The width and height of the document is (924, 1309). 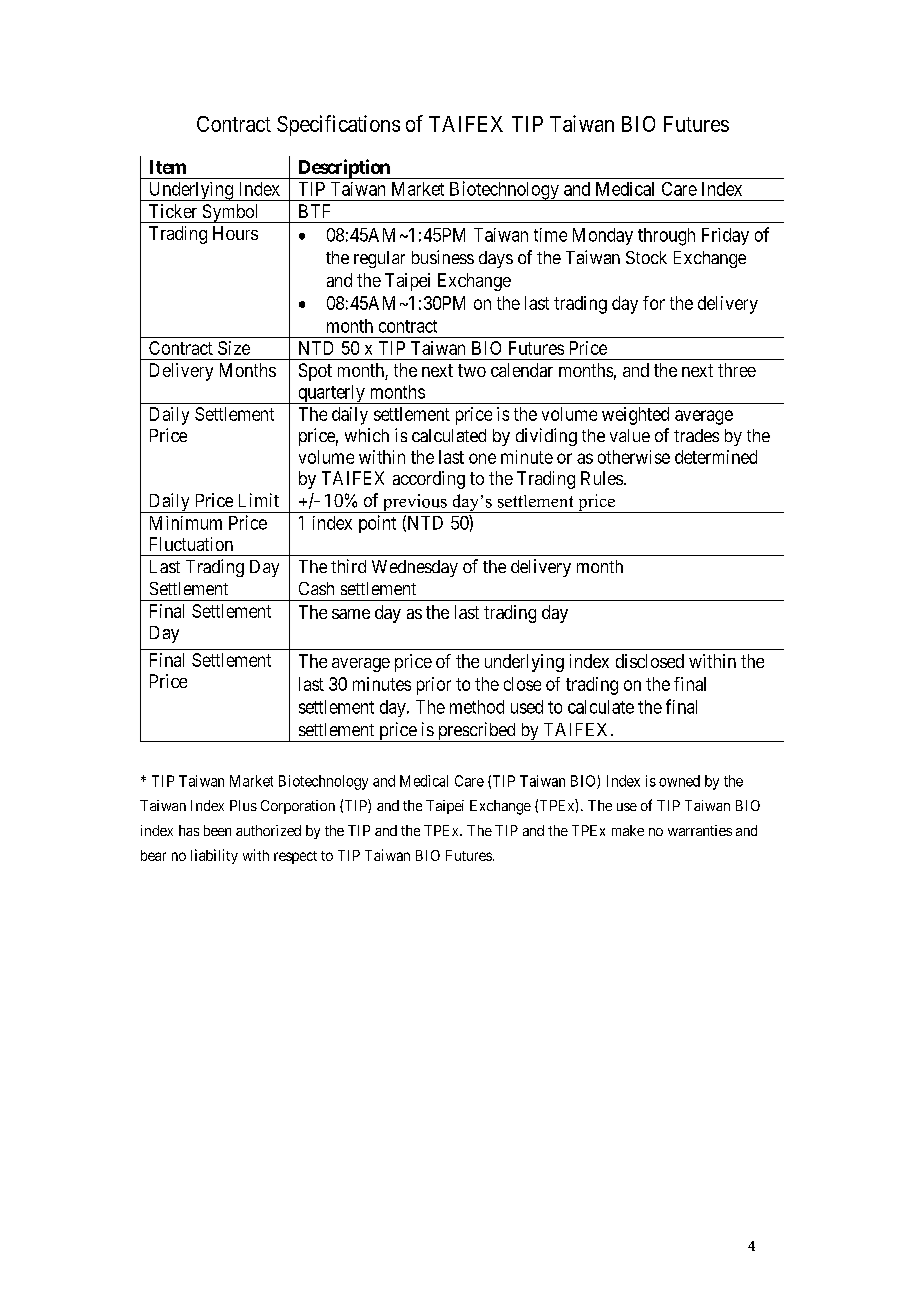 I want to click on Wednesday, so click(x=415, y=568).
